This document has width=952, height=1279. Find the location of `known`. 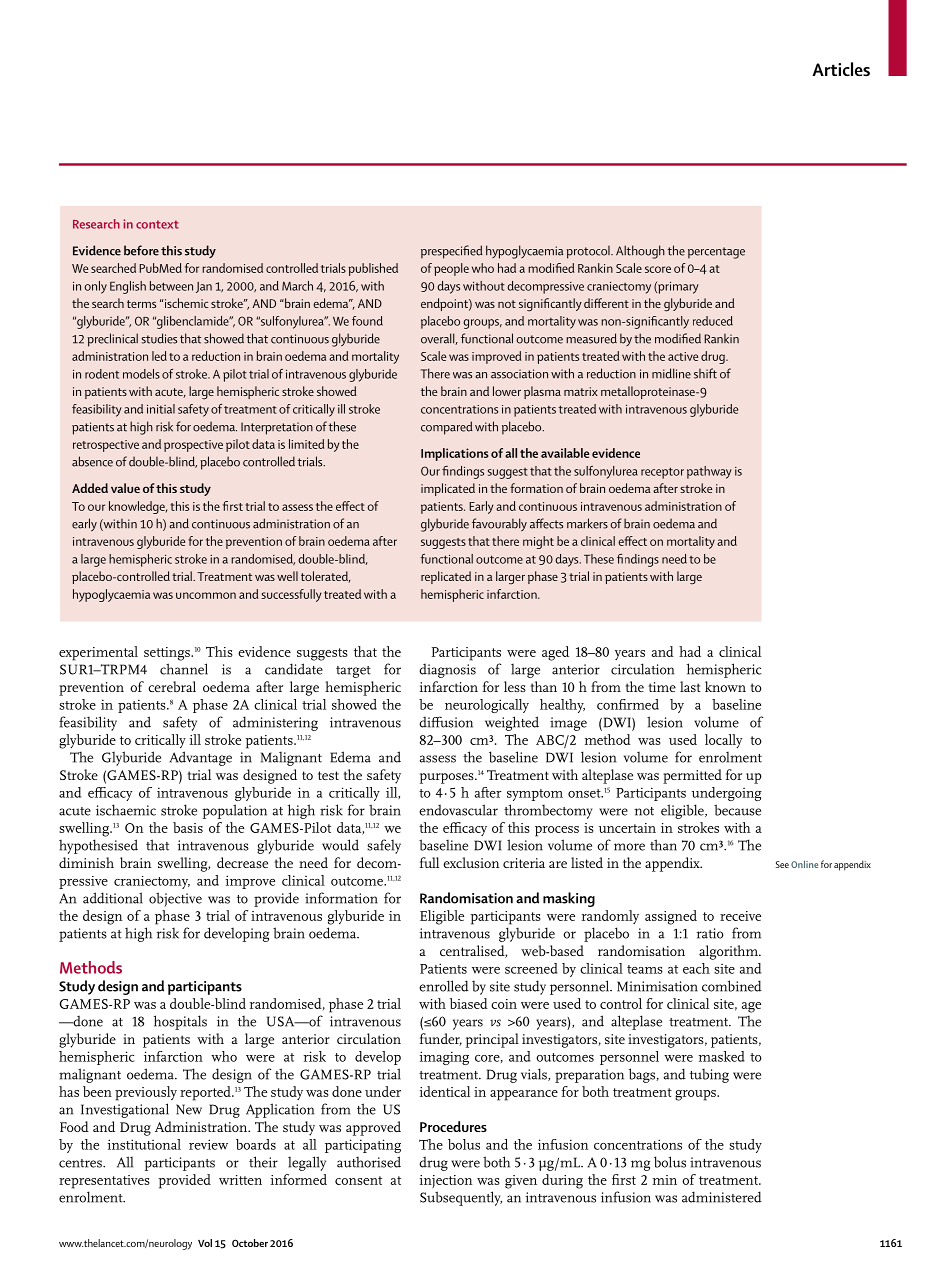

known is located at coordinates (725, 686).
